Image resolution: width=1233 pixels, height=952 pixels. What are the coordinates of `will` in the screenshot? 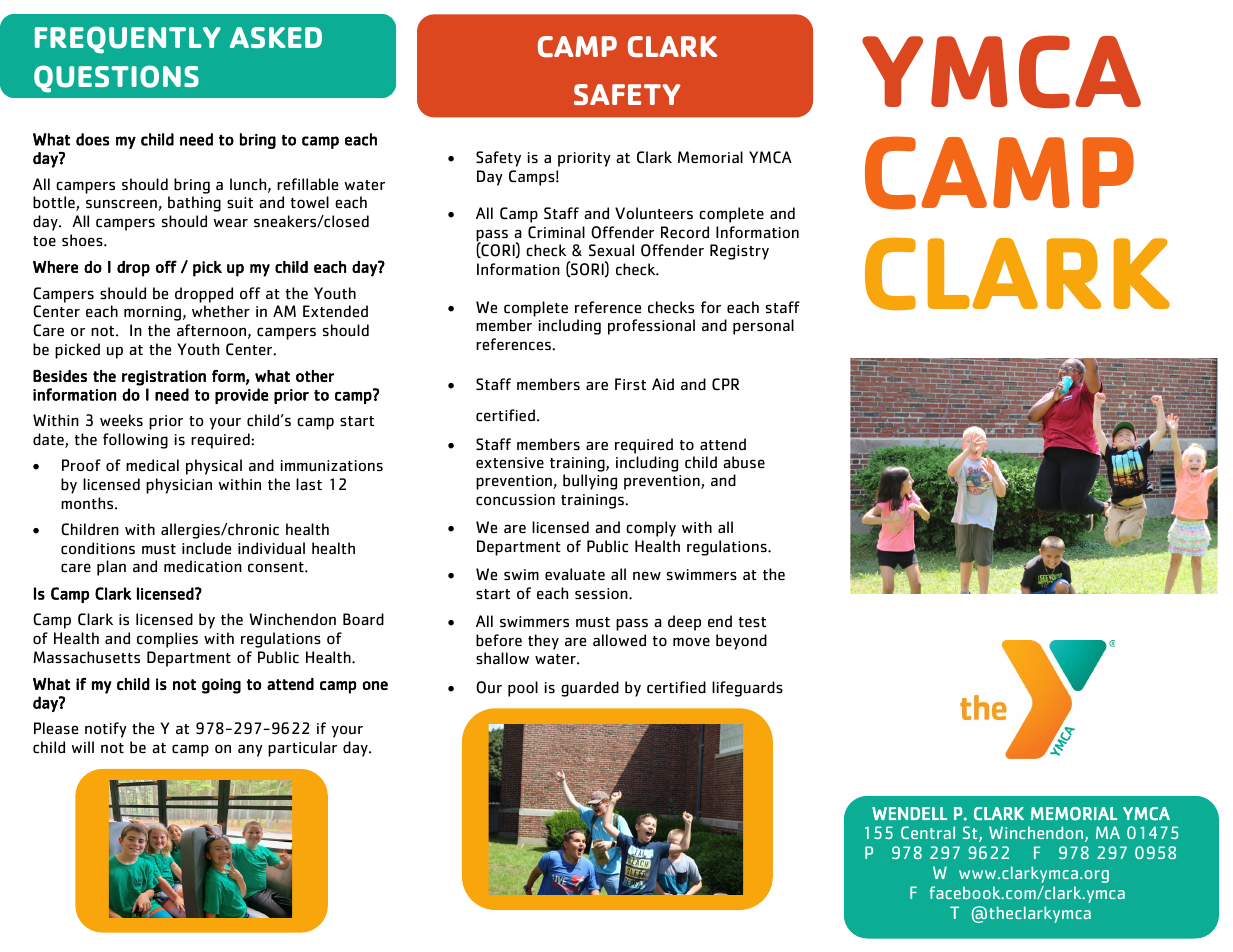 It's located at (83, 747).
